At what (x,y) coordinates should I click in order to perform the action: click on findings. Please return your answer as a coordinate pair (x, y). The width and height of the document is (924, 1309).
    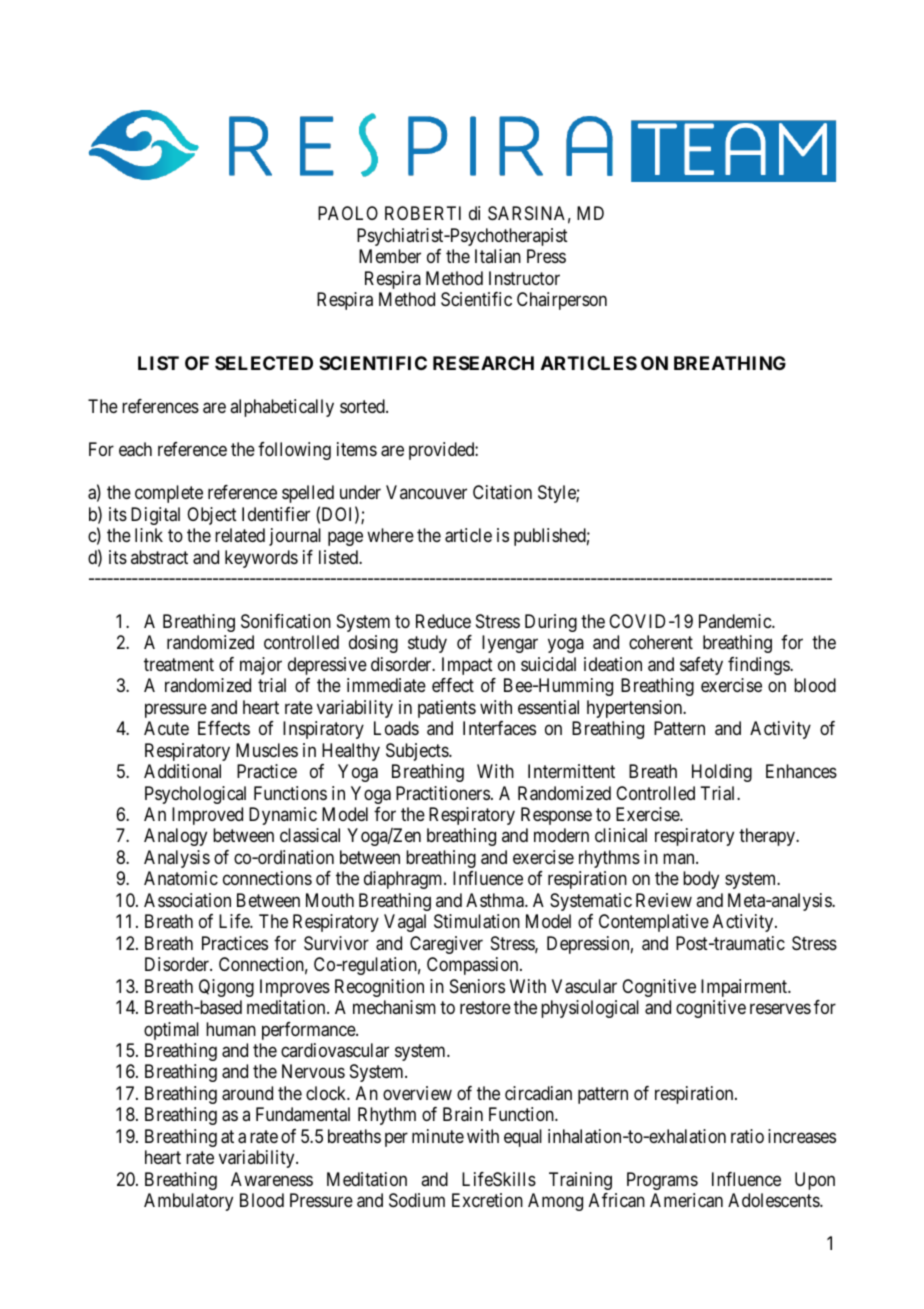
    Looking at the image, I should click on (759, 666).
